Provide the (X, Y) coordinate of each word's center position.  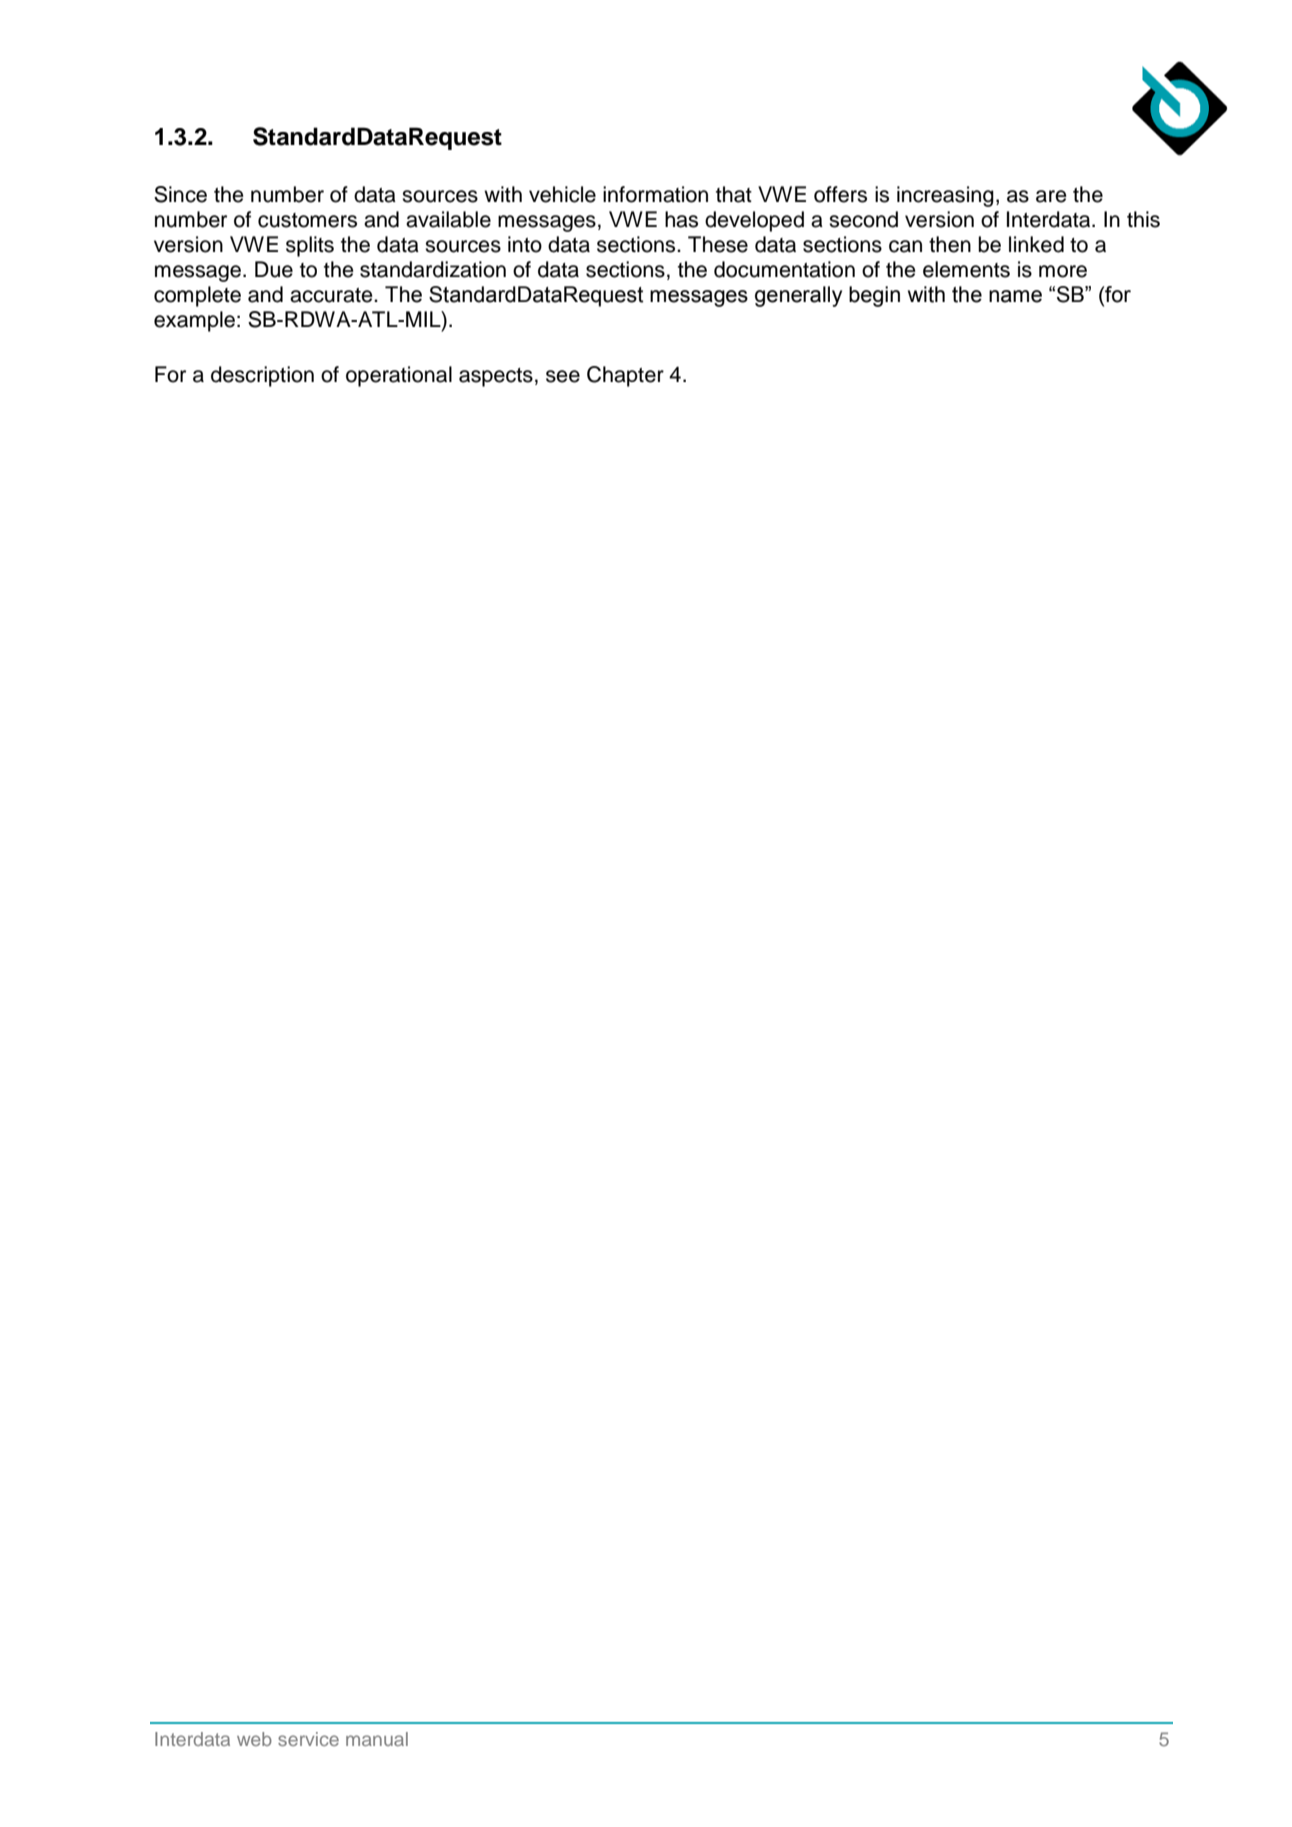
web (254, 1739)
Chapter (625, 376)
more (1063, 271)
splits (310, 246)
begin (874, 296)
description (262, 376)
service (308, 1739)
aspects (496, 377)
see (563, 376)
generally (798, 296)
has (681, 219)
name (1015, 296)
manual (377, 1739)
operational (399, 376)
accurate (332, 295)
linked (1036, 244)
